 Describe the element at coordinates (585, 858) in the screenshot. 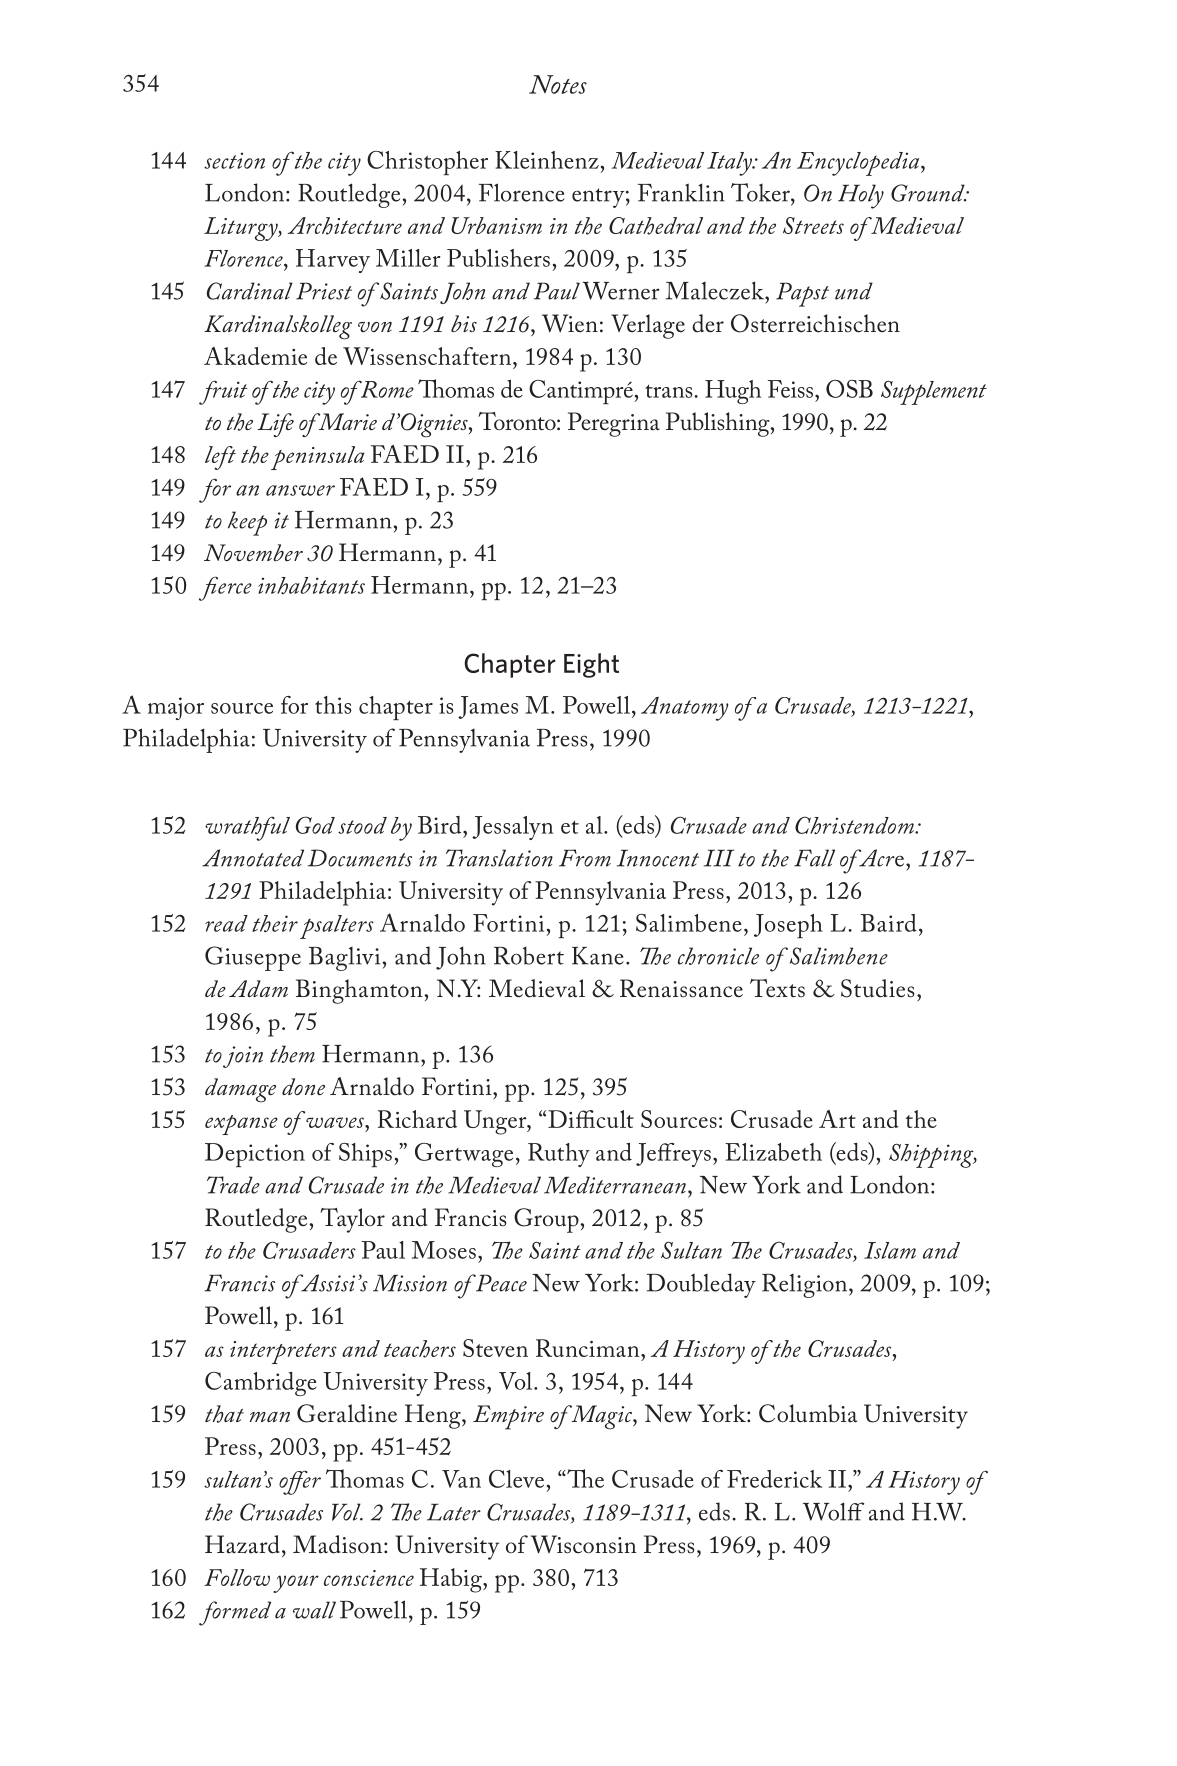

I see `From` at that location.
